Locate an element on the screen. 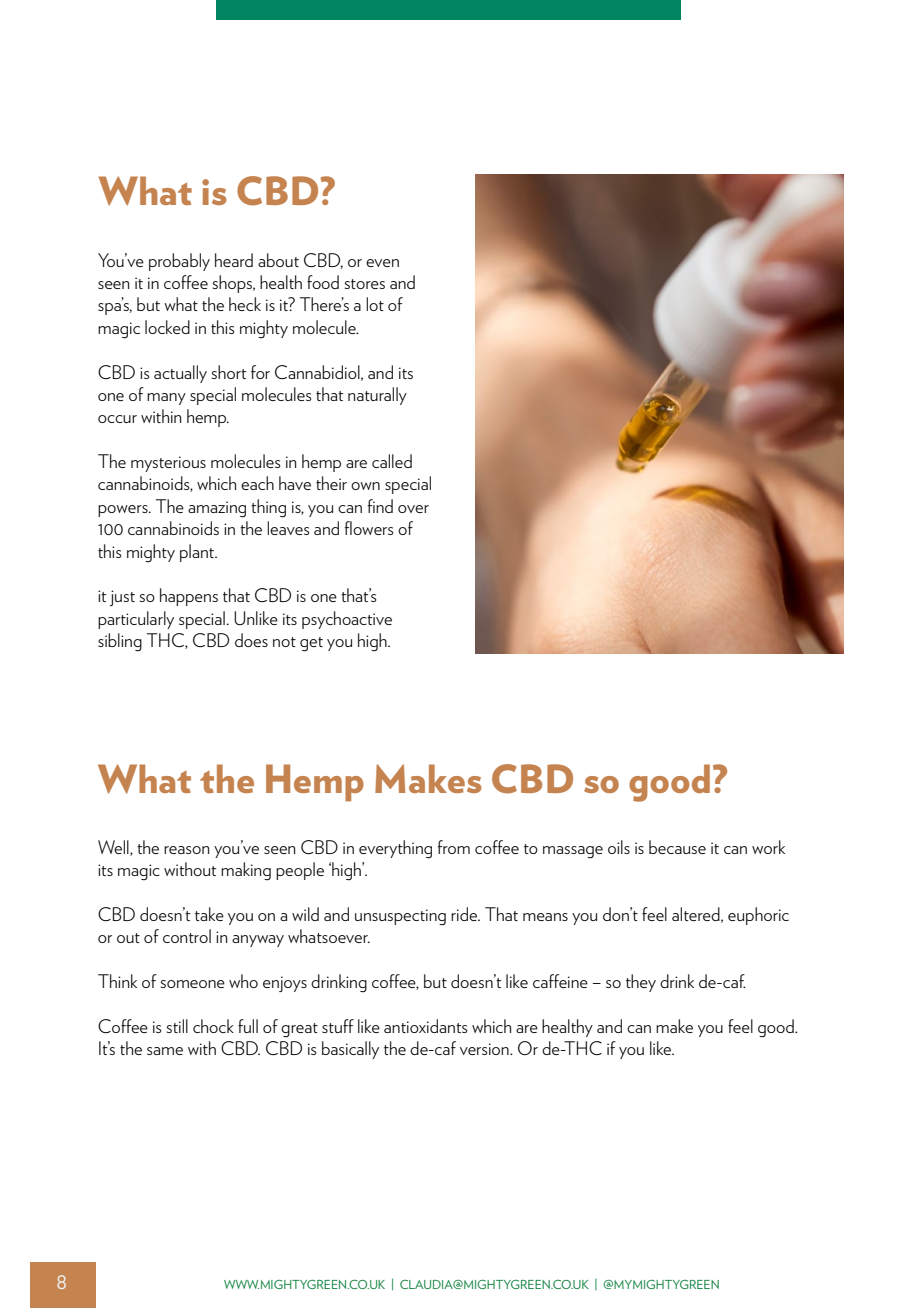 The height and width of the screenshot is (1308, 924). psychoactive is located at coordinates (347, 620).
